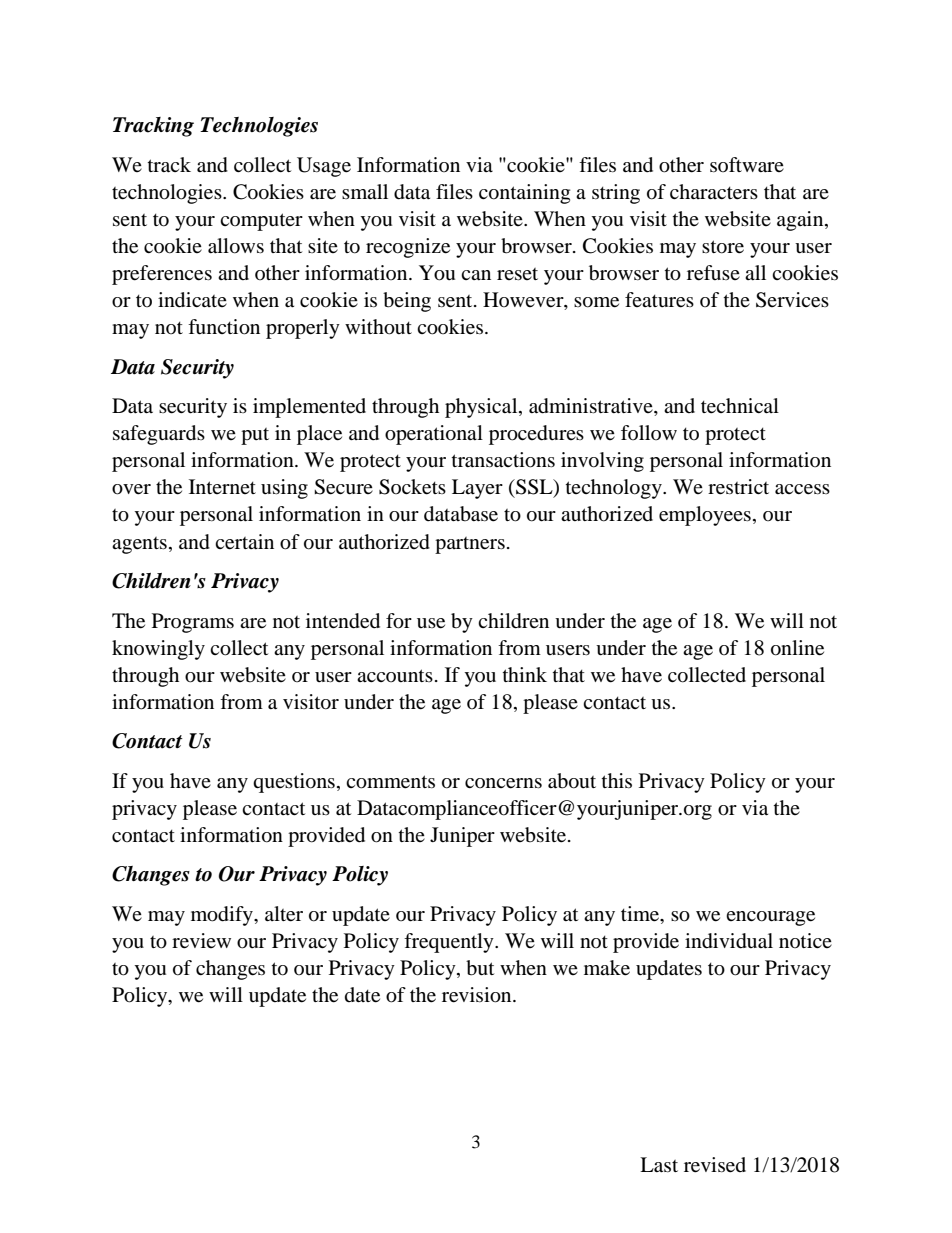 Image resolution: width=952 pixels, height=1233 pixels. Describe the element at coordinates (222, 486) in the page. I see `Internet` at that location.
